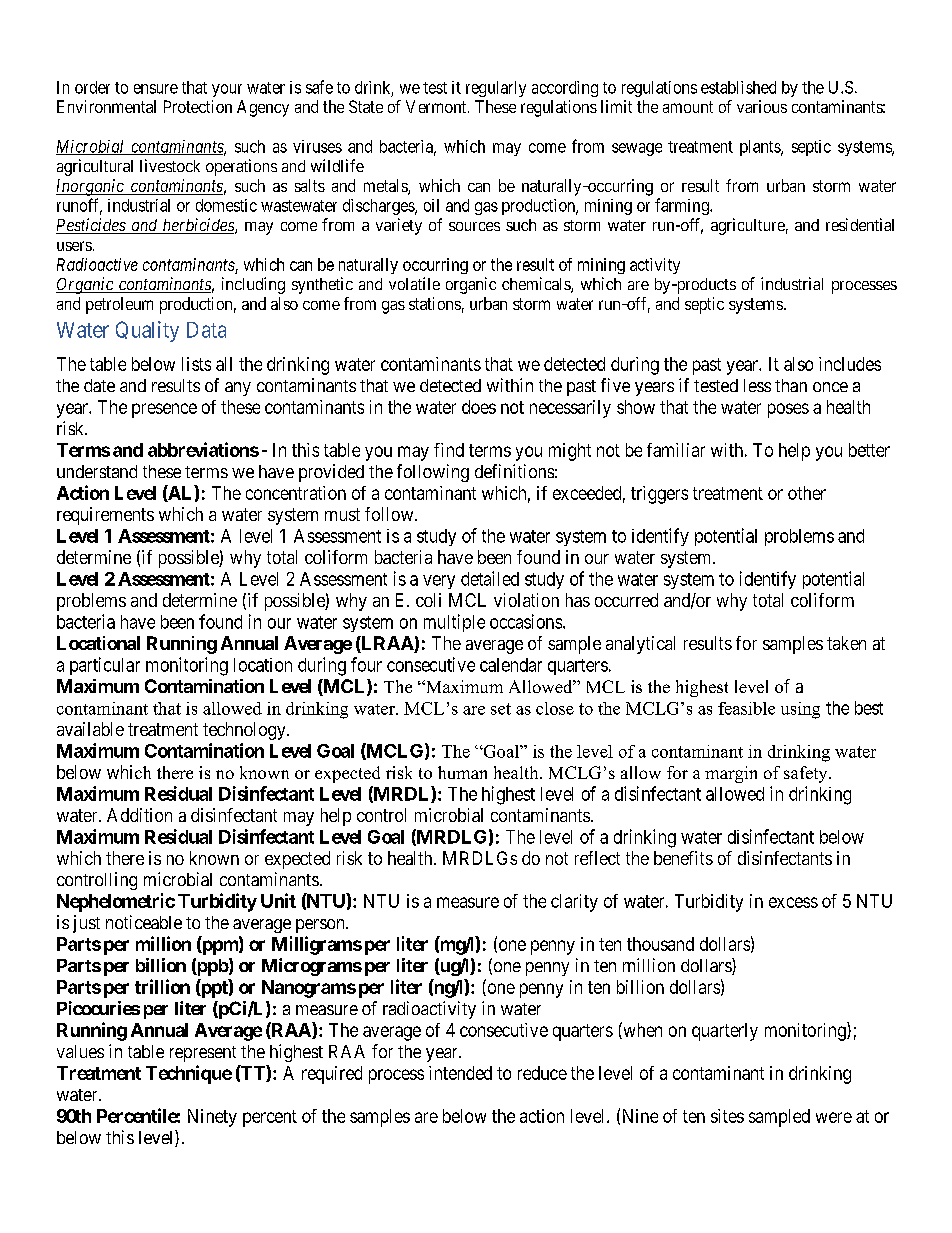  What do you see at coordinates (105, 666) in the screenshot?
I see `particular` at bounding box center [105, 666].
